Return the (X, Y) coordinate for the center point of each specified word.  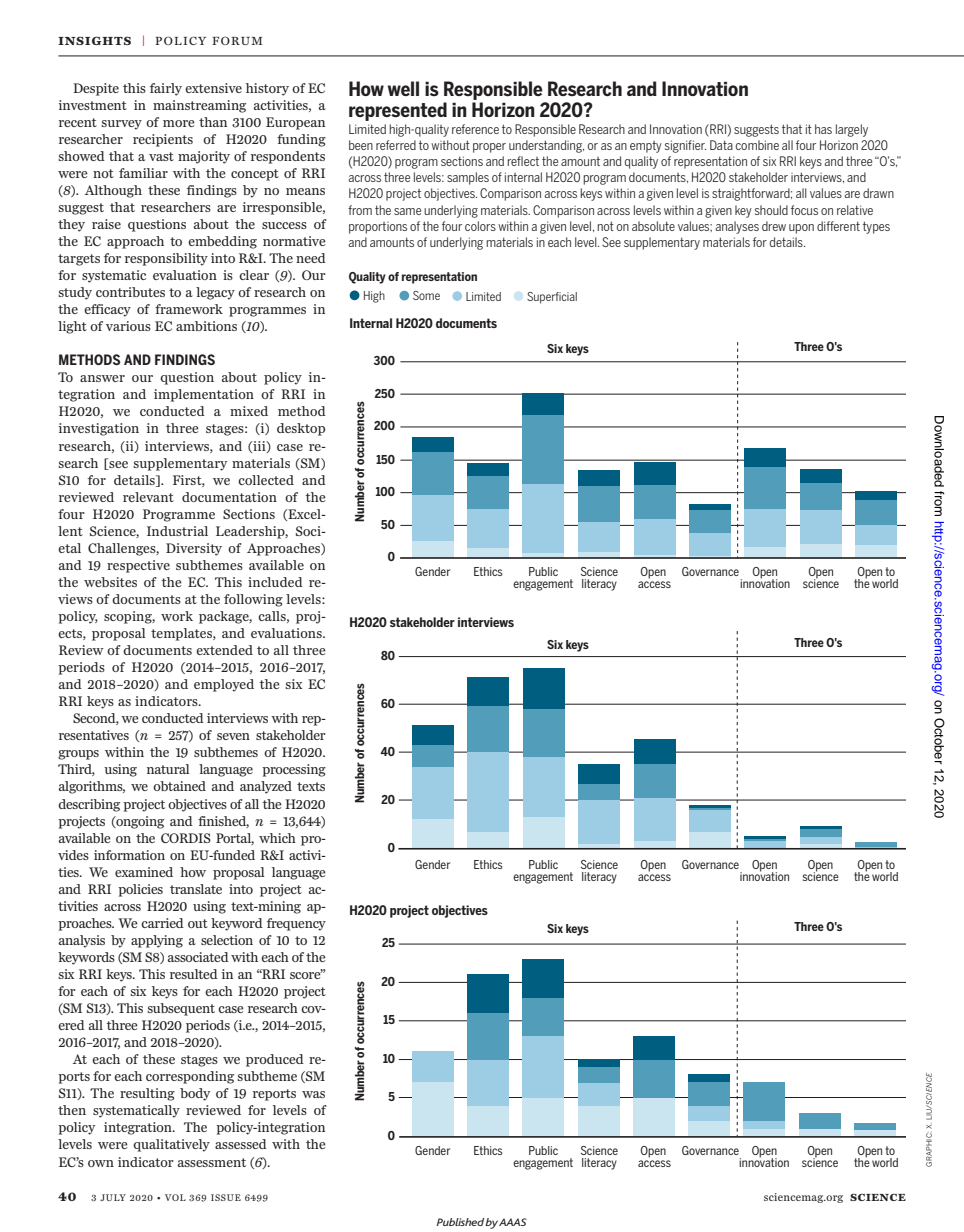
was (313, 1094)
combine (757, 145)
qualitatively (171, 1145)
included (275, 582)
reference (475, 129)
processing (294, 770)
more (179, 123)
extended (224, 650)
